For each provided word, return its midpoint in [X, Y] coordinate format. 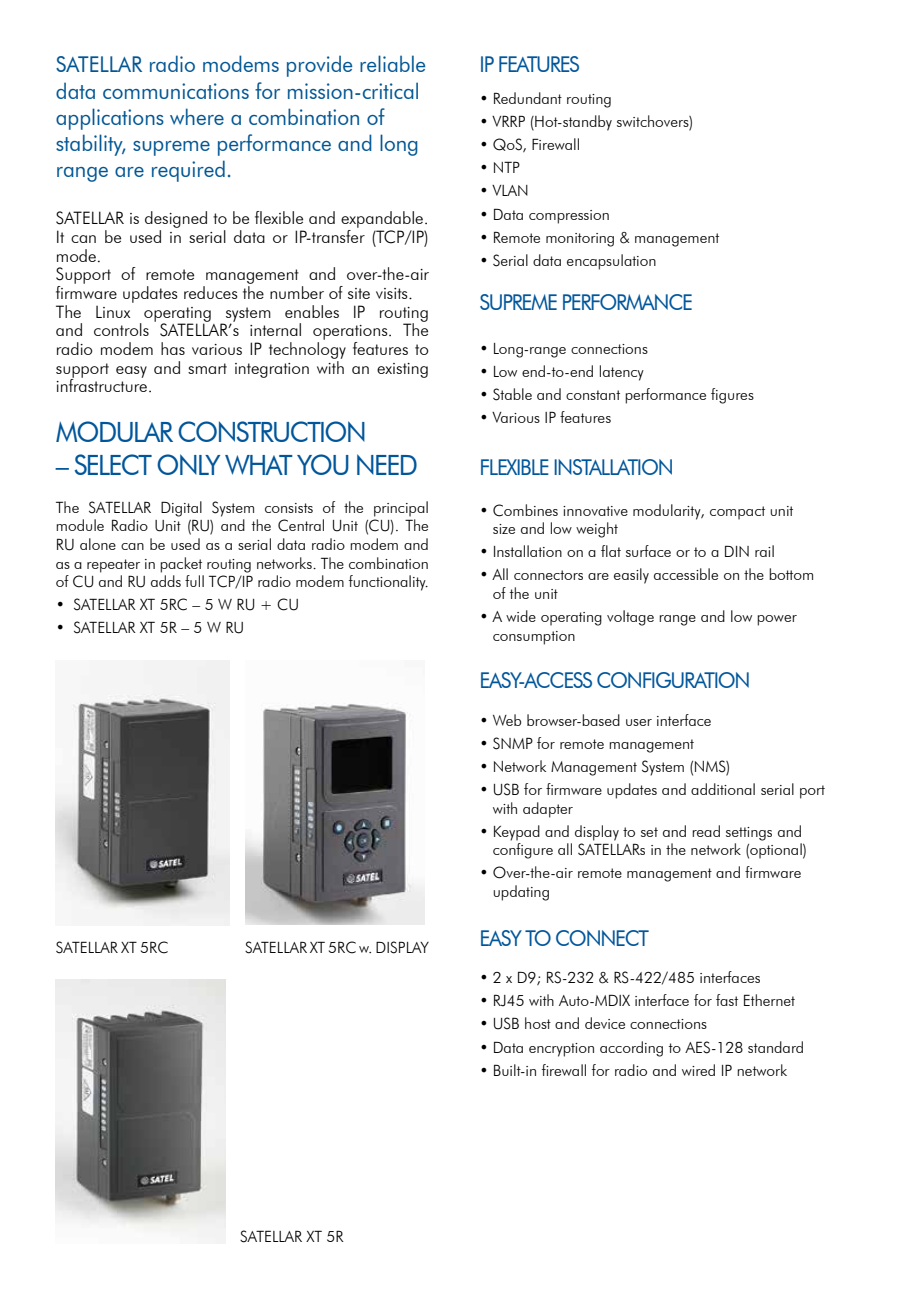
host [538, 1023]
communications [176, 91]
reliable [392, 63]
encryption [561, 1050]
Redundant [528, 98]
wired [698, 1070]
